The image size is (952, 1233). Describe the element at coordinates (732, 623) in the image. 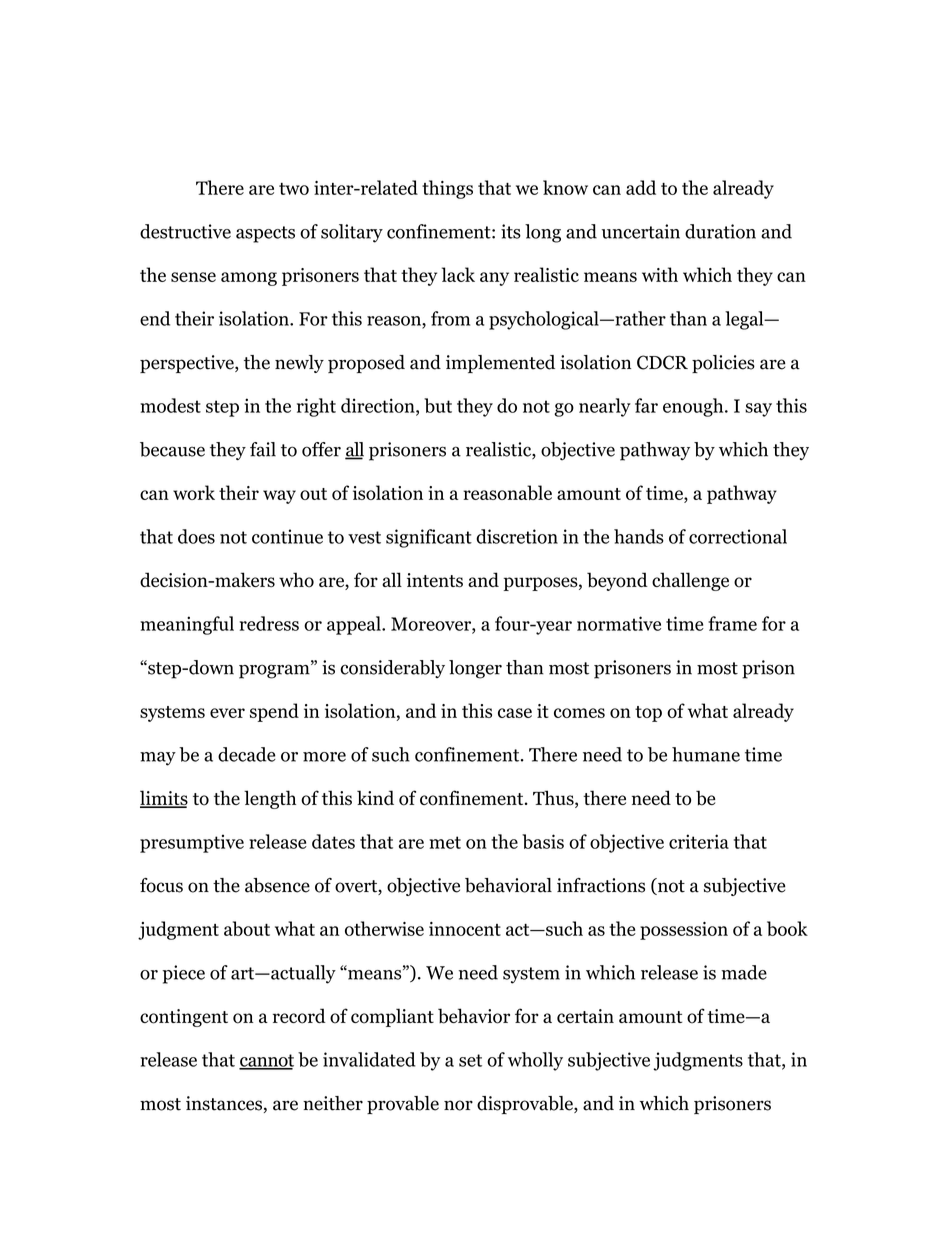

I see `frame` at that location.
